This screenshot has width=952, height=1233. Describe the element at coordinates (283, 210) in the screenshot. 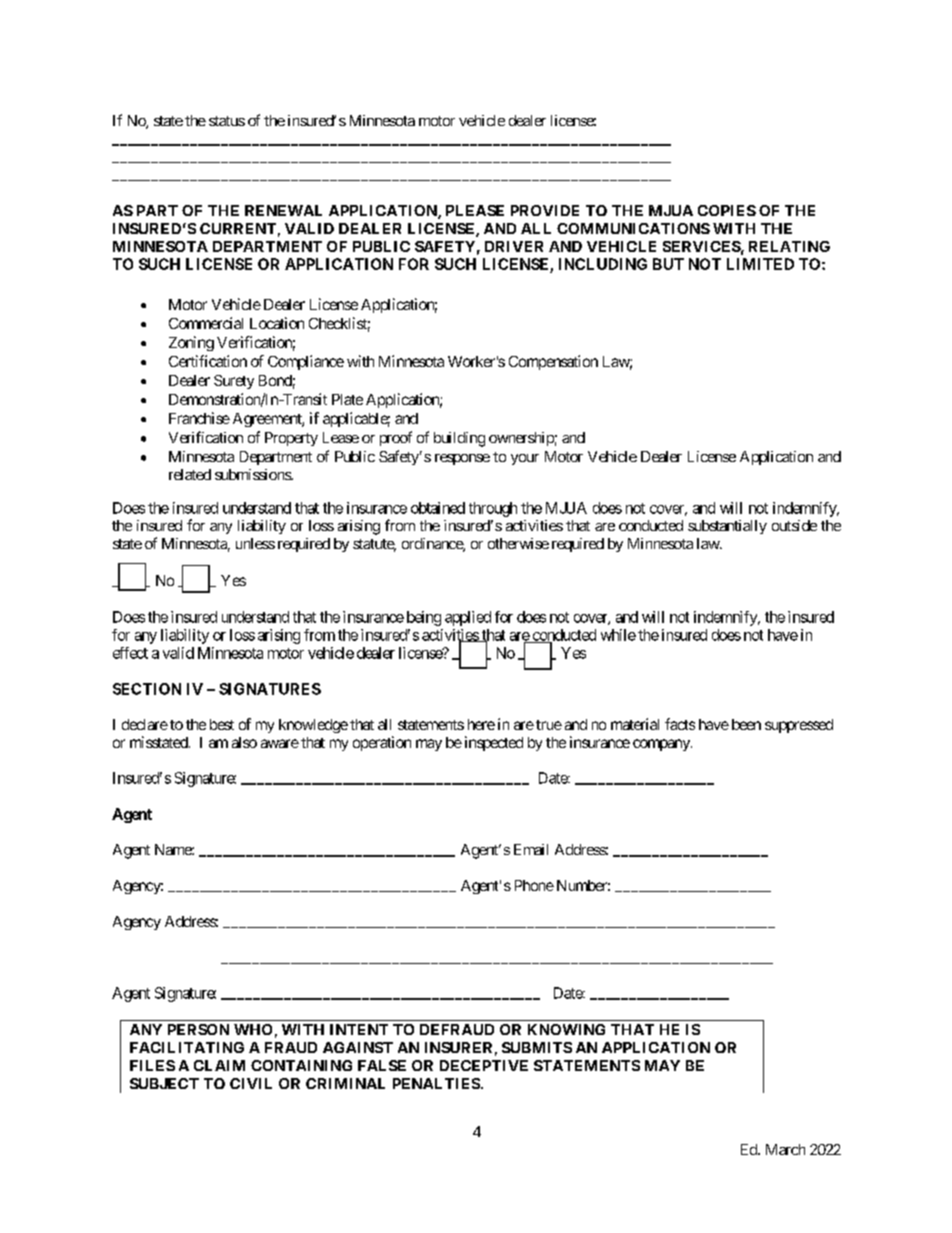

I see `RENEWAL` at that location.
